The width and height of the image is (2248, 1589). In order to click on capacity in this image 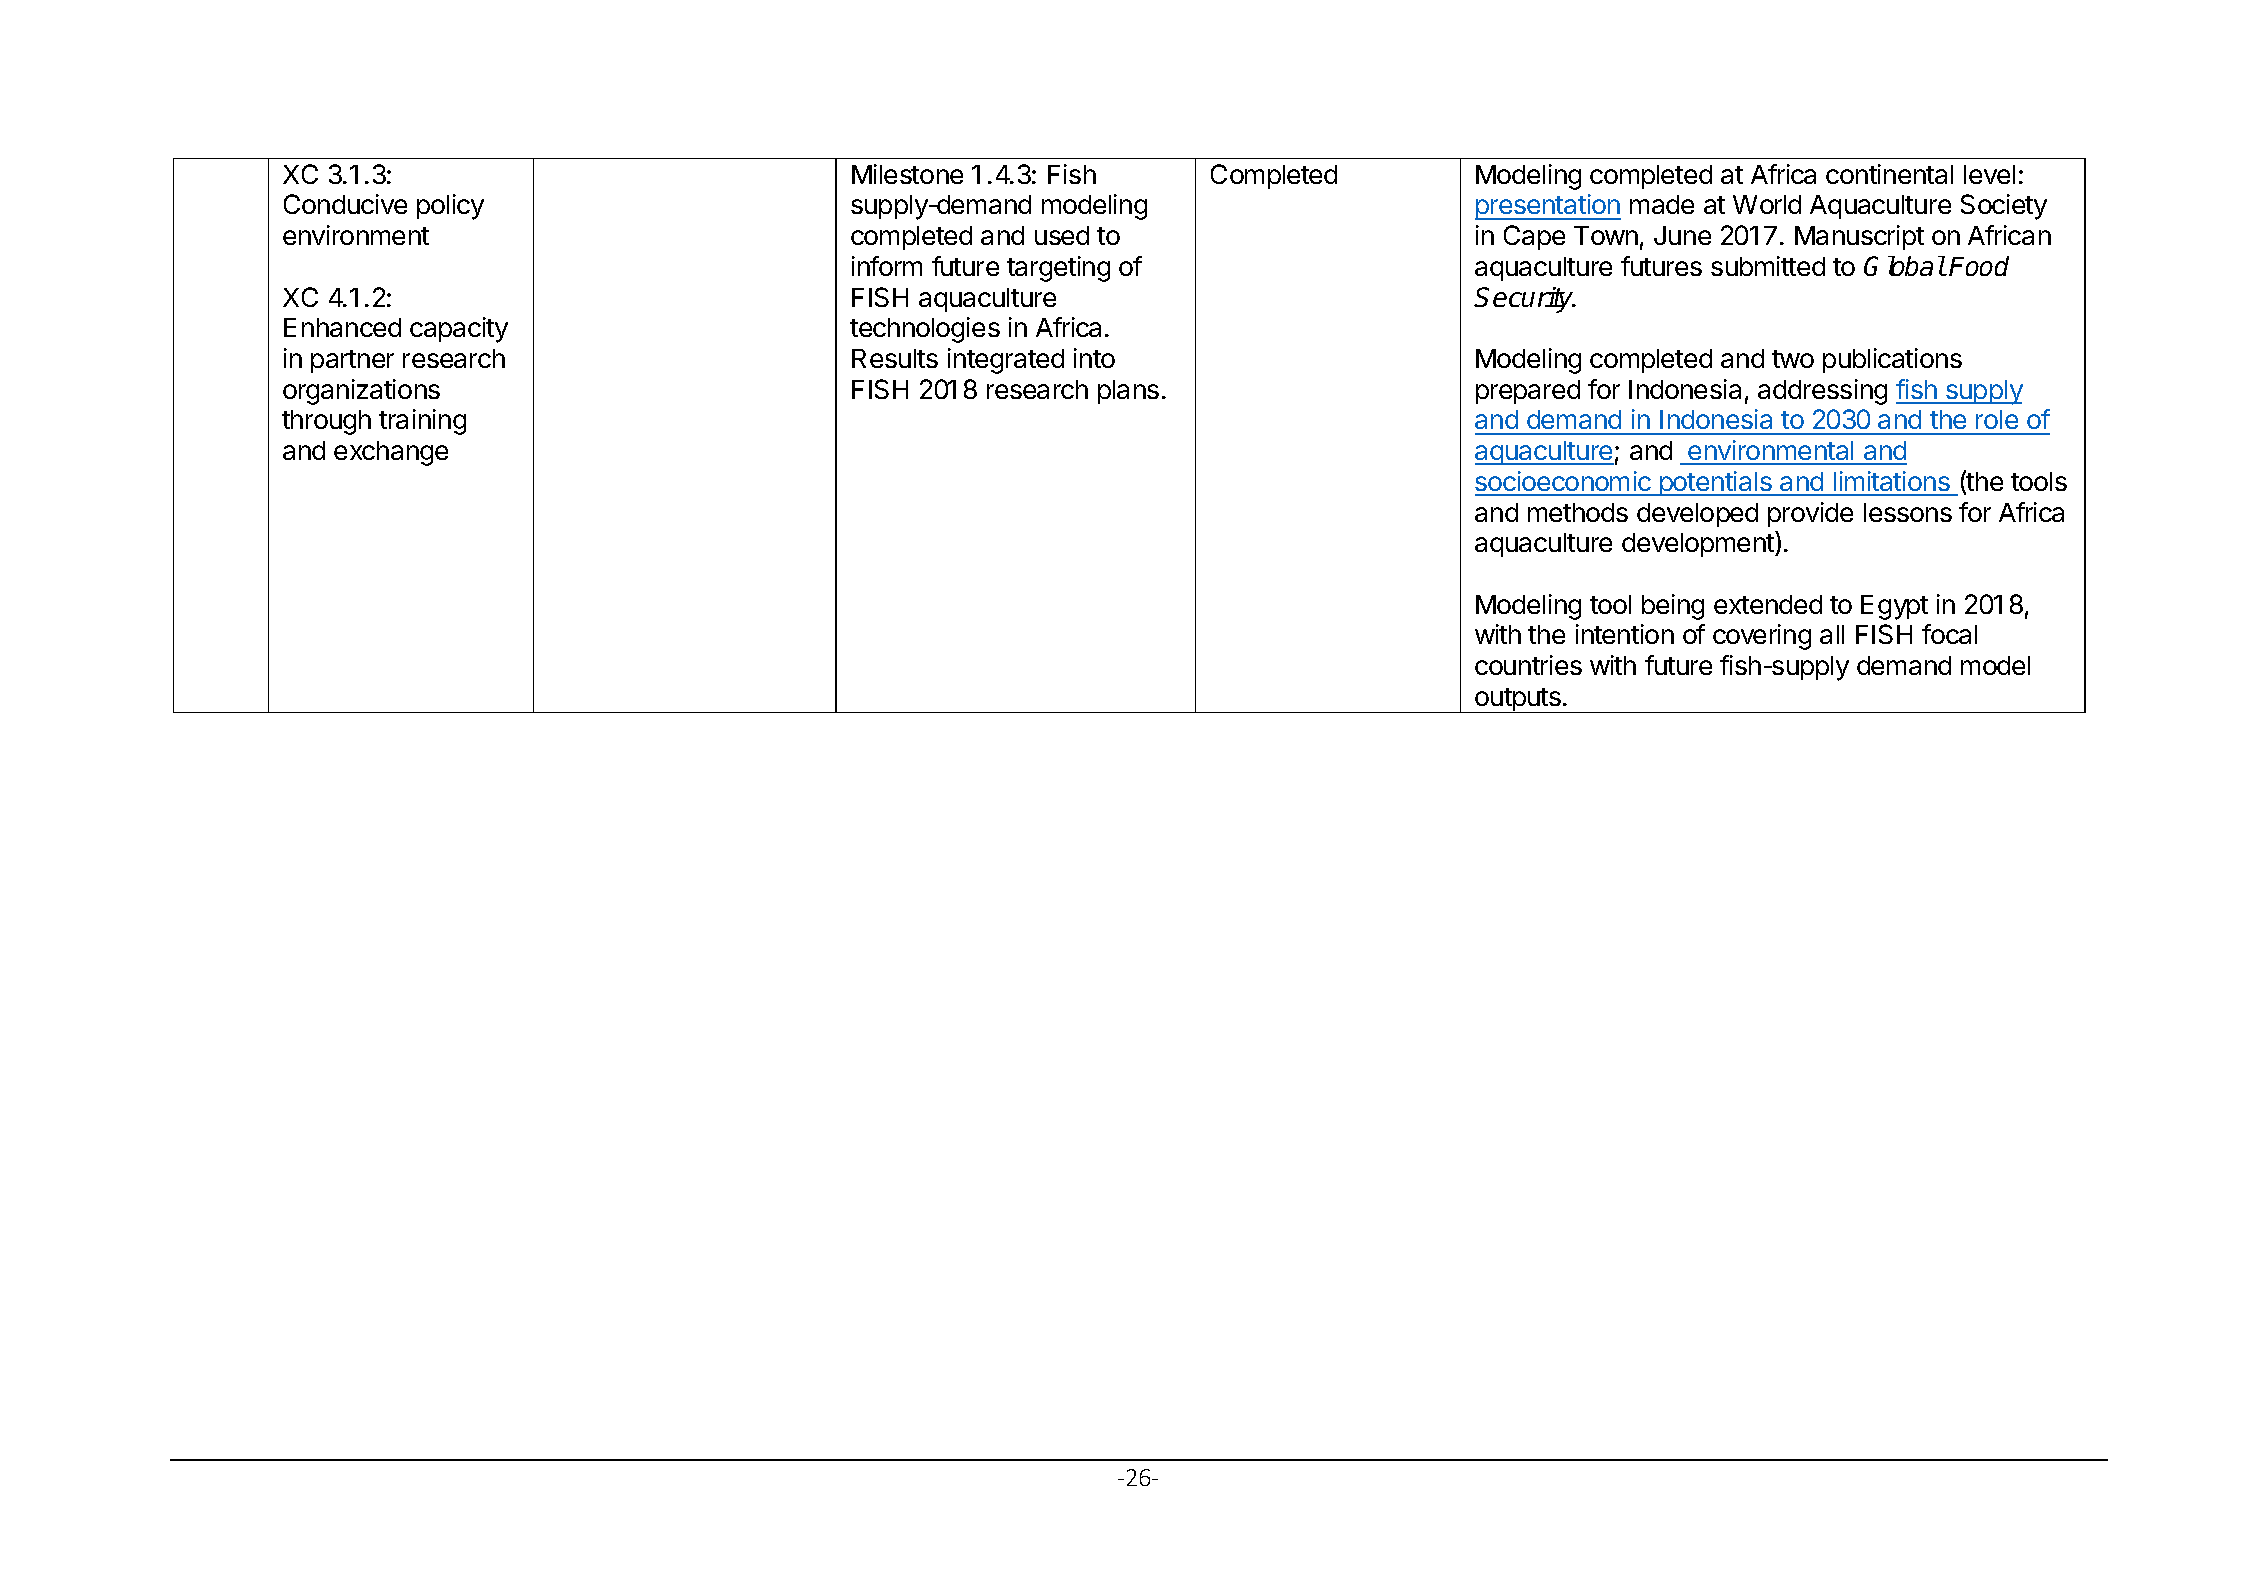, I will do `click(459, 330)`.
